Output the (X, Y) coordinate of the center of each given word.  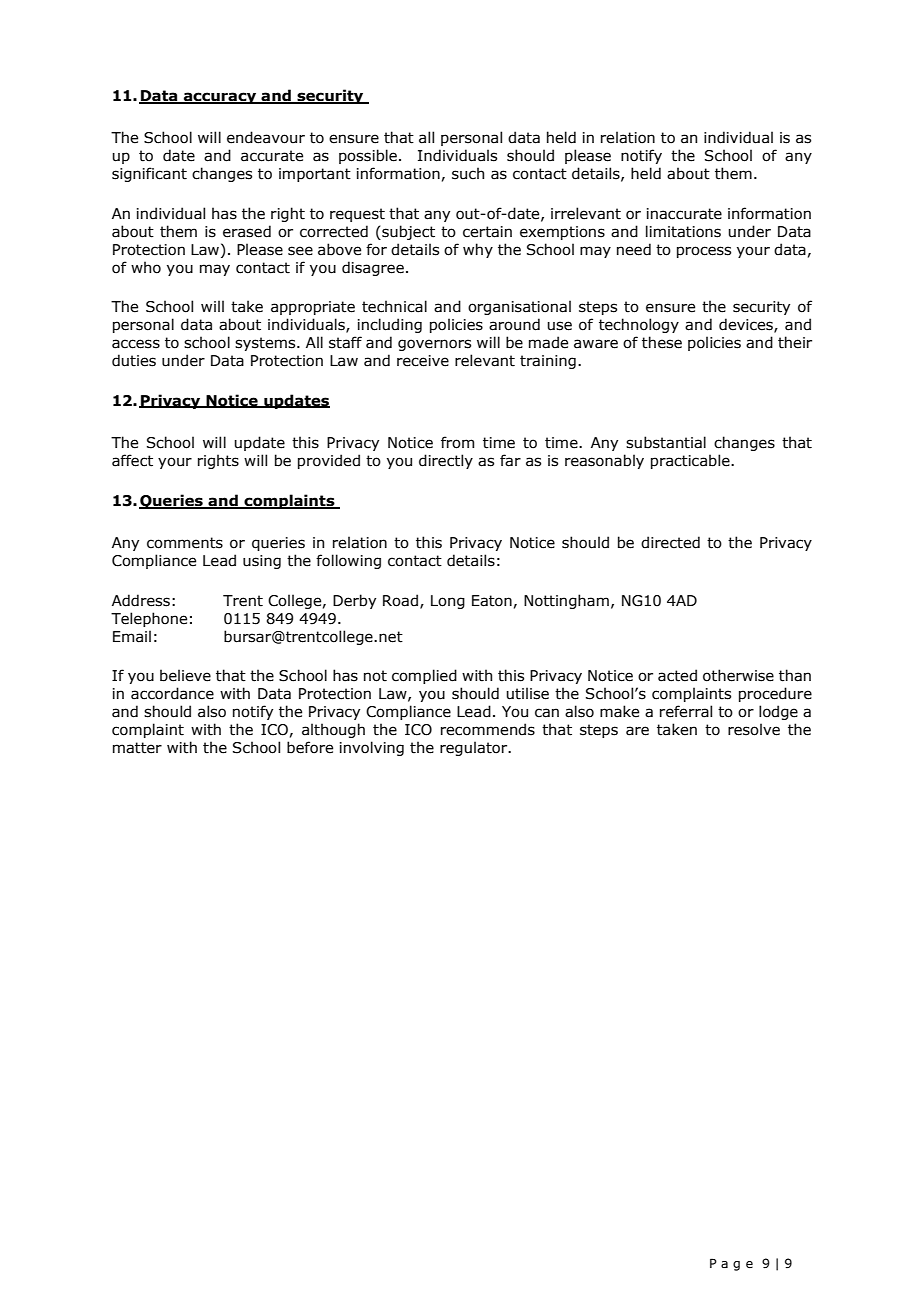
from (457, 442)
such (468, 173)
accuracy (220, 98)
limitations (683, 231)
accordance (172, 693)
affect (132, 460)
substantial (666, 442)
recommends (488, 729)
